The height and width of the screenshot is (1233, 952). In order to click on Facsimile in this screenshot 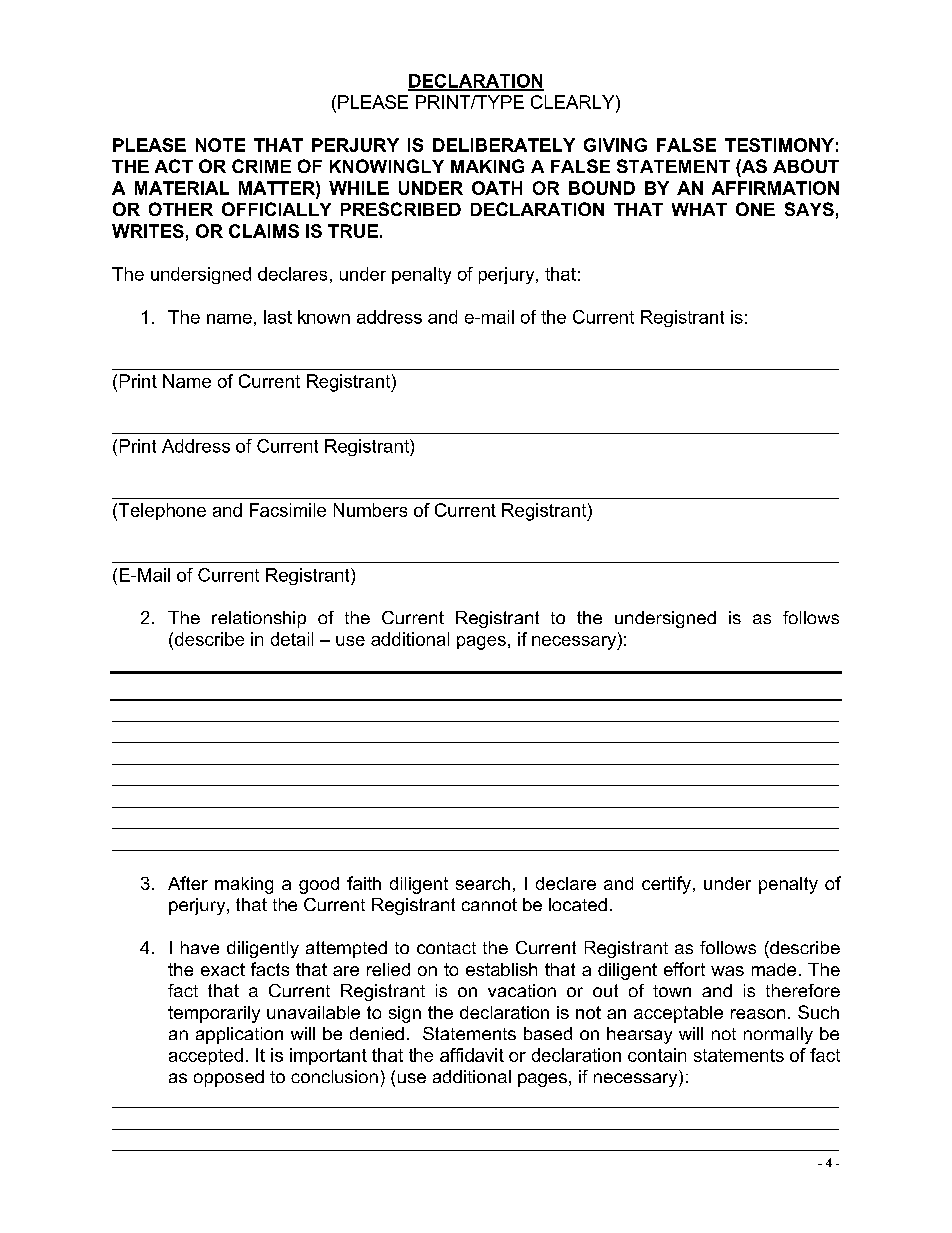, I will do `click(288, 510)`.
